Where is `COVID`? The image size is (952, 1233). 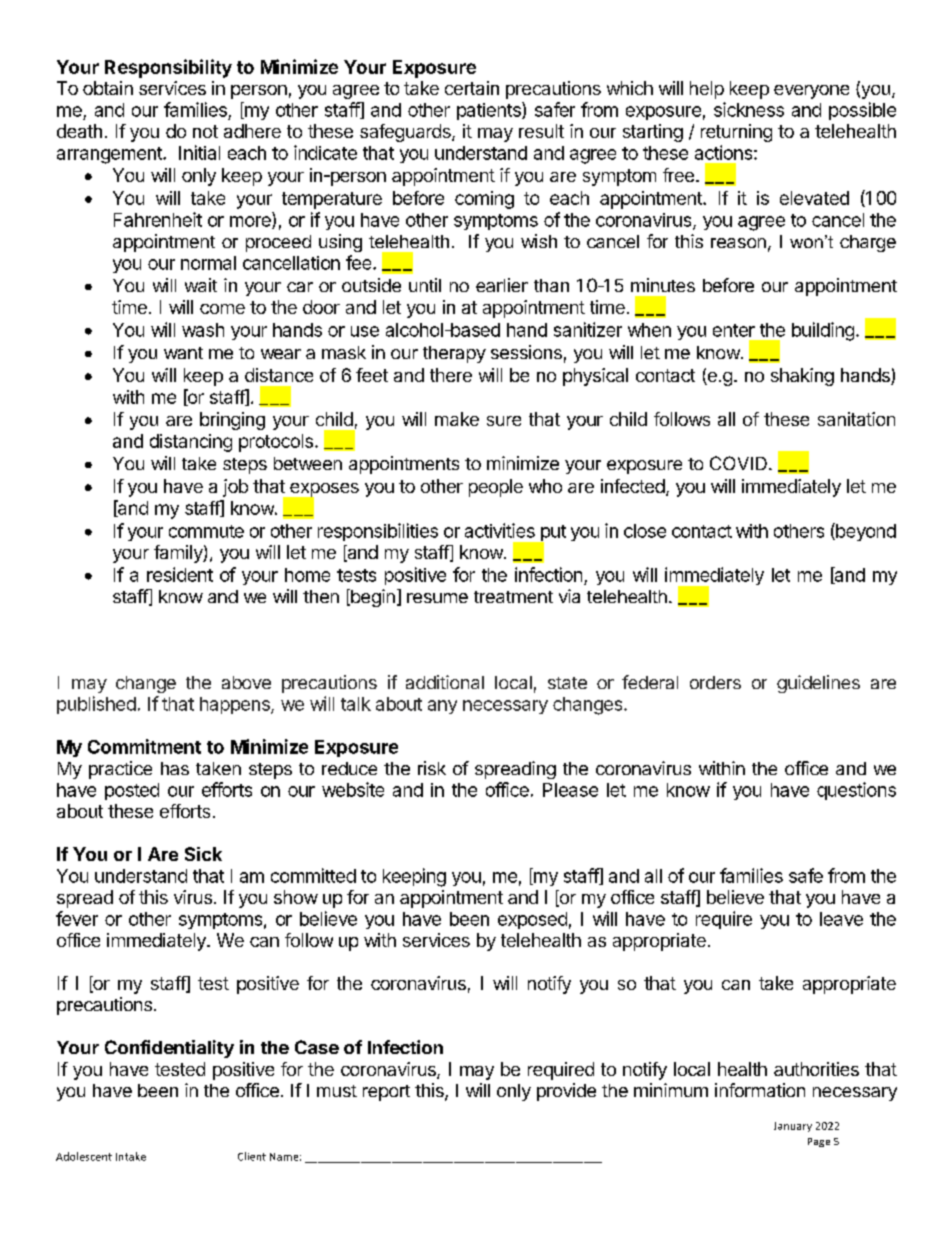
COVID is located at coordinates (738, 463).
